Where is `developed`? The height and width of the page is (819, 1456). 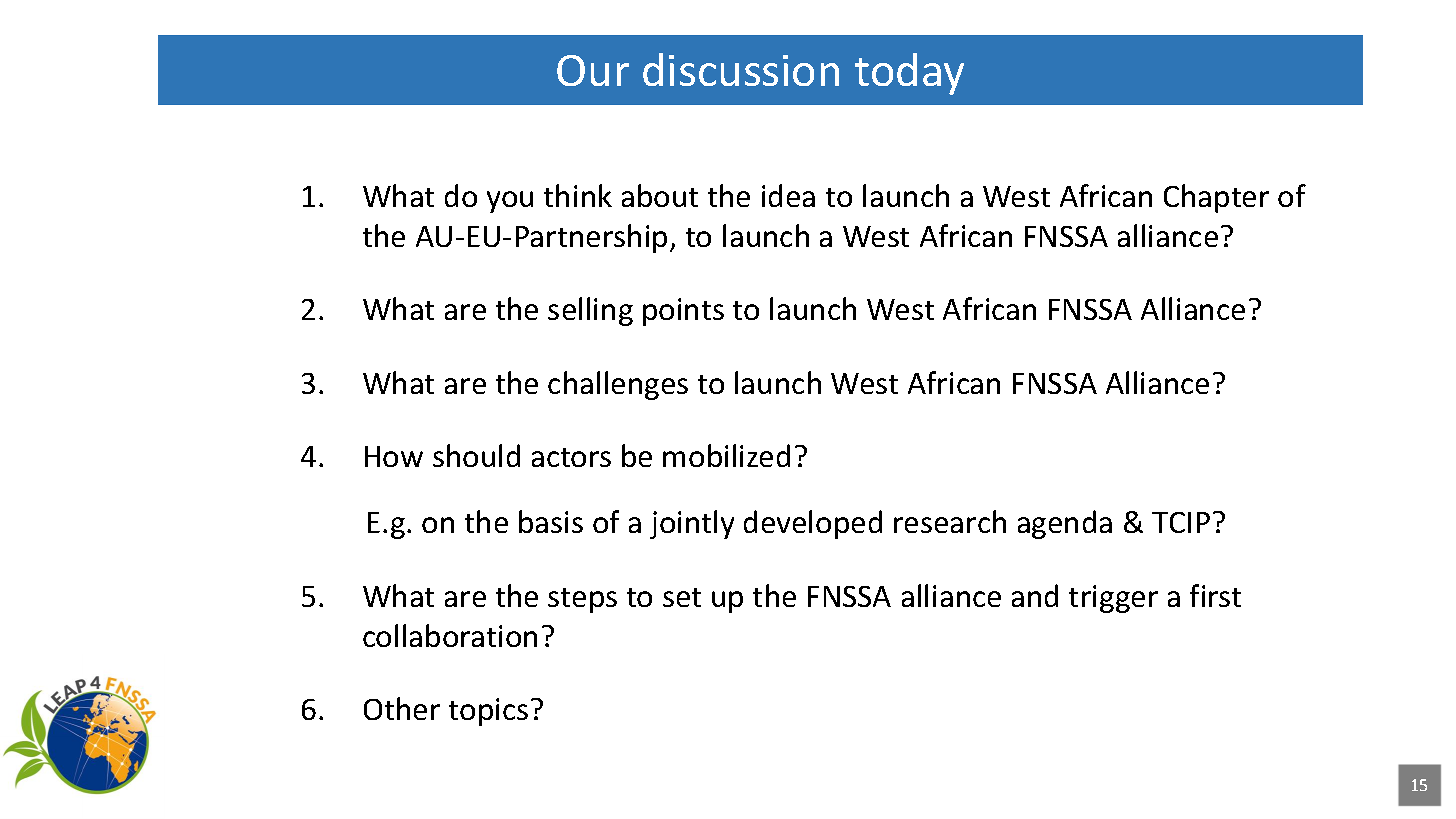
developed is located at coordinates (813, 524).
